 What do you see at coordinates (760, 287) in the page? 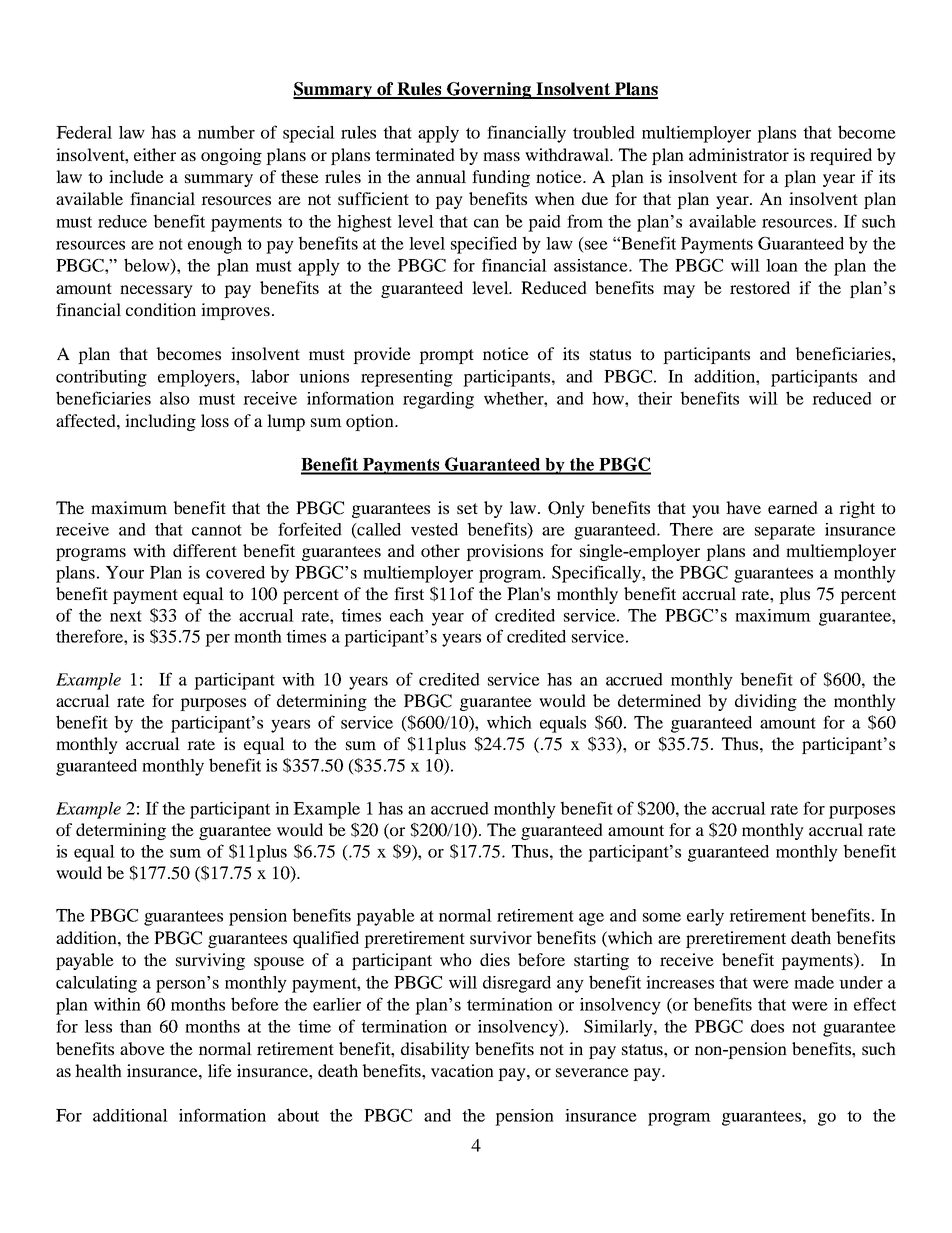
I see `restored` at bounding box center [760, 287].
